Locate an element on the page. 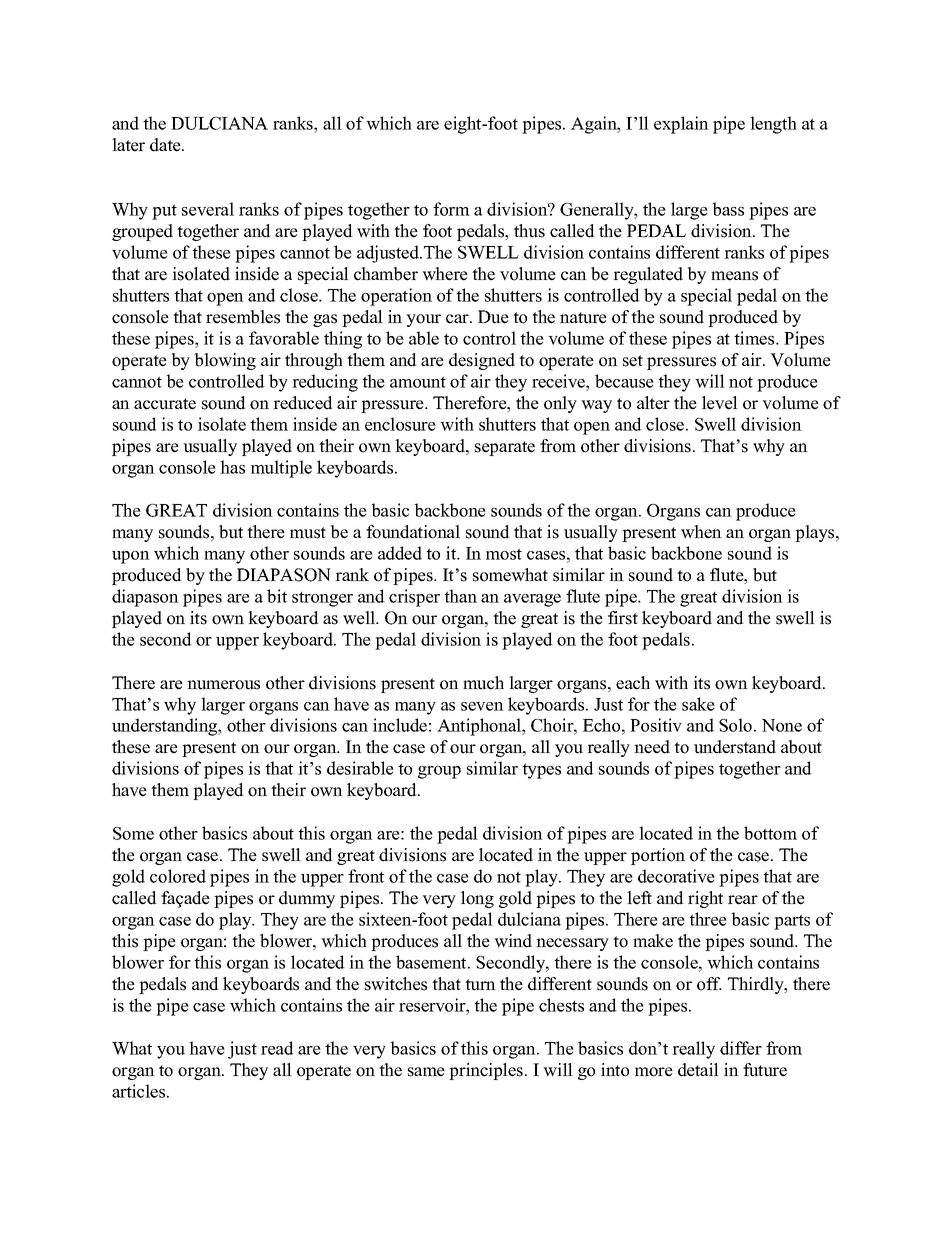  blowing is located at coordinates (225, 361).
